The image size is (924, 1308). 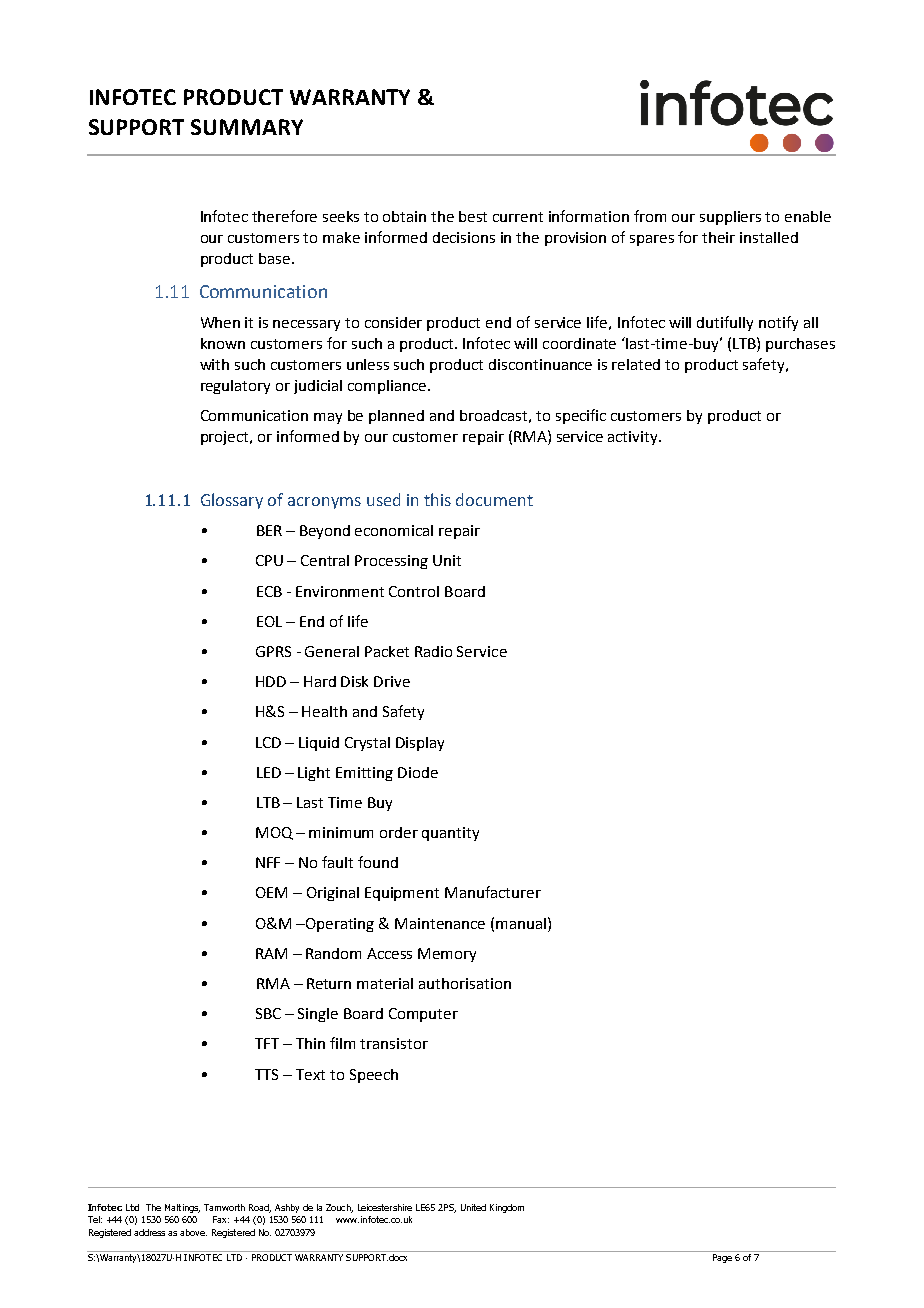 What do you see at coordinates (634, 438) in the screenshot?
I see `activity` at bounding box center [634, 438].
